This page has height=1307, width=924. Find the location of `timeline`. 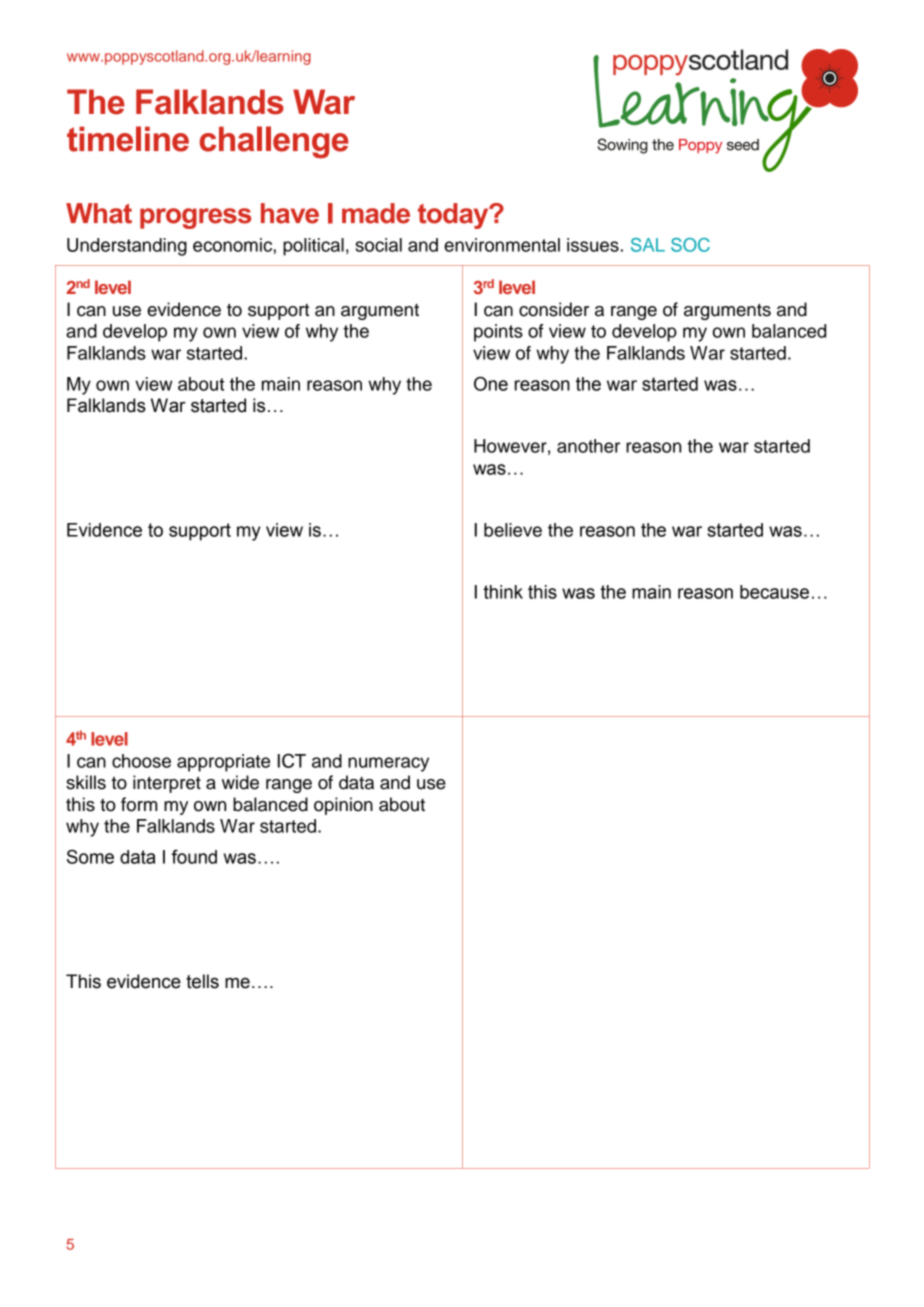

timeline is located at coordinates (128, 139).
